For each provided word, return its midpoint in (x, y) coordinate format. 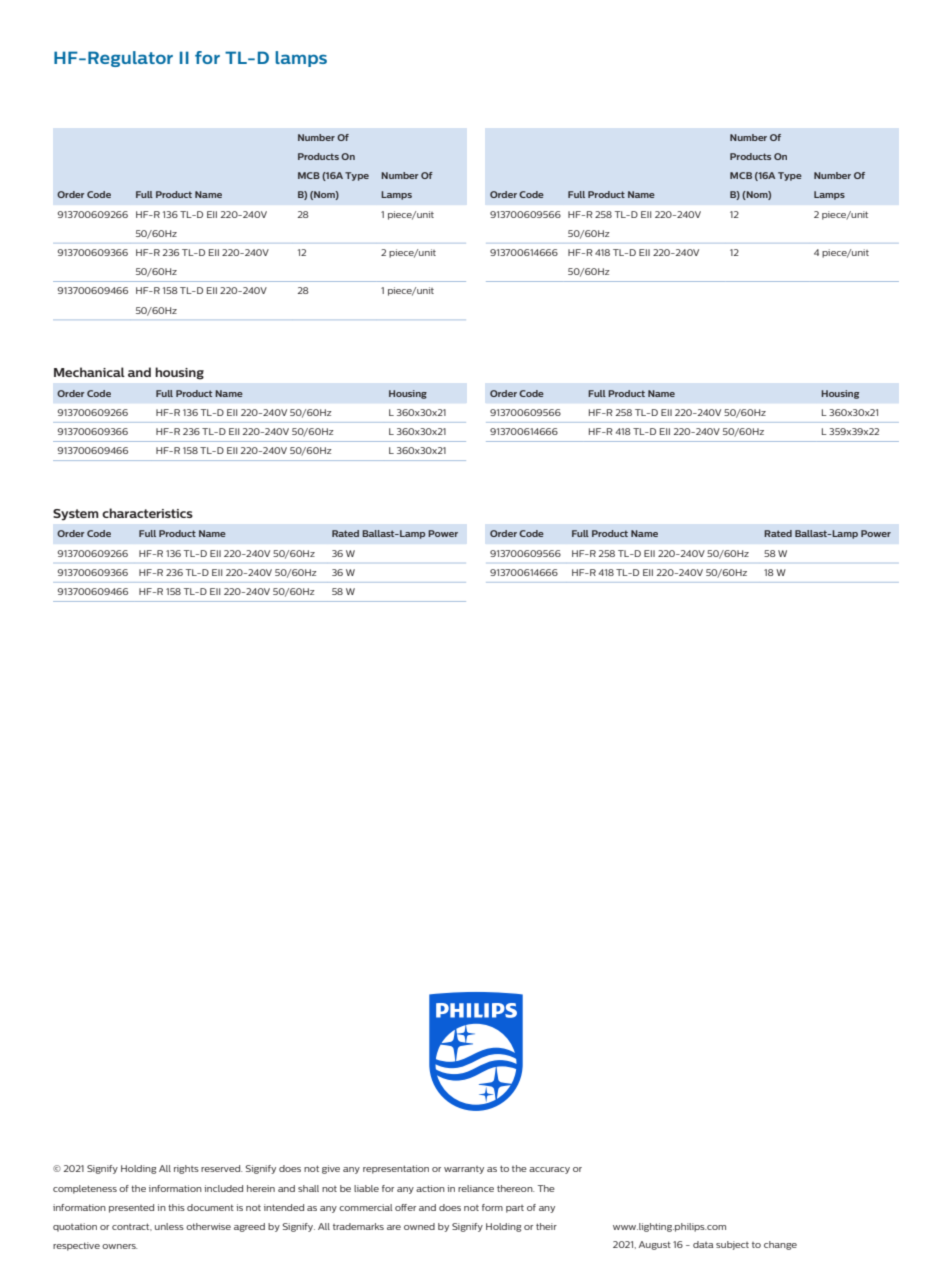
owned (419, 1226)
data (703, 1244)
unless (169, 1226)
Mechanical (89, 372)
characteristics (147, 513)
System (76, 515)
